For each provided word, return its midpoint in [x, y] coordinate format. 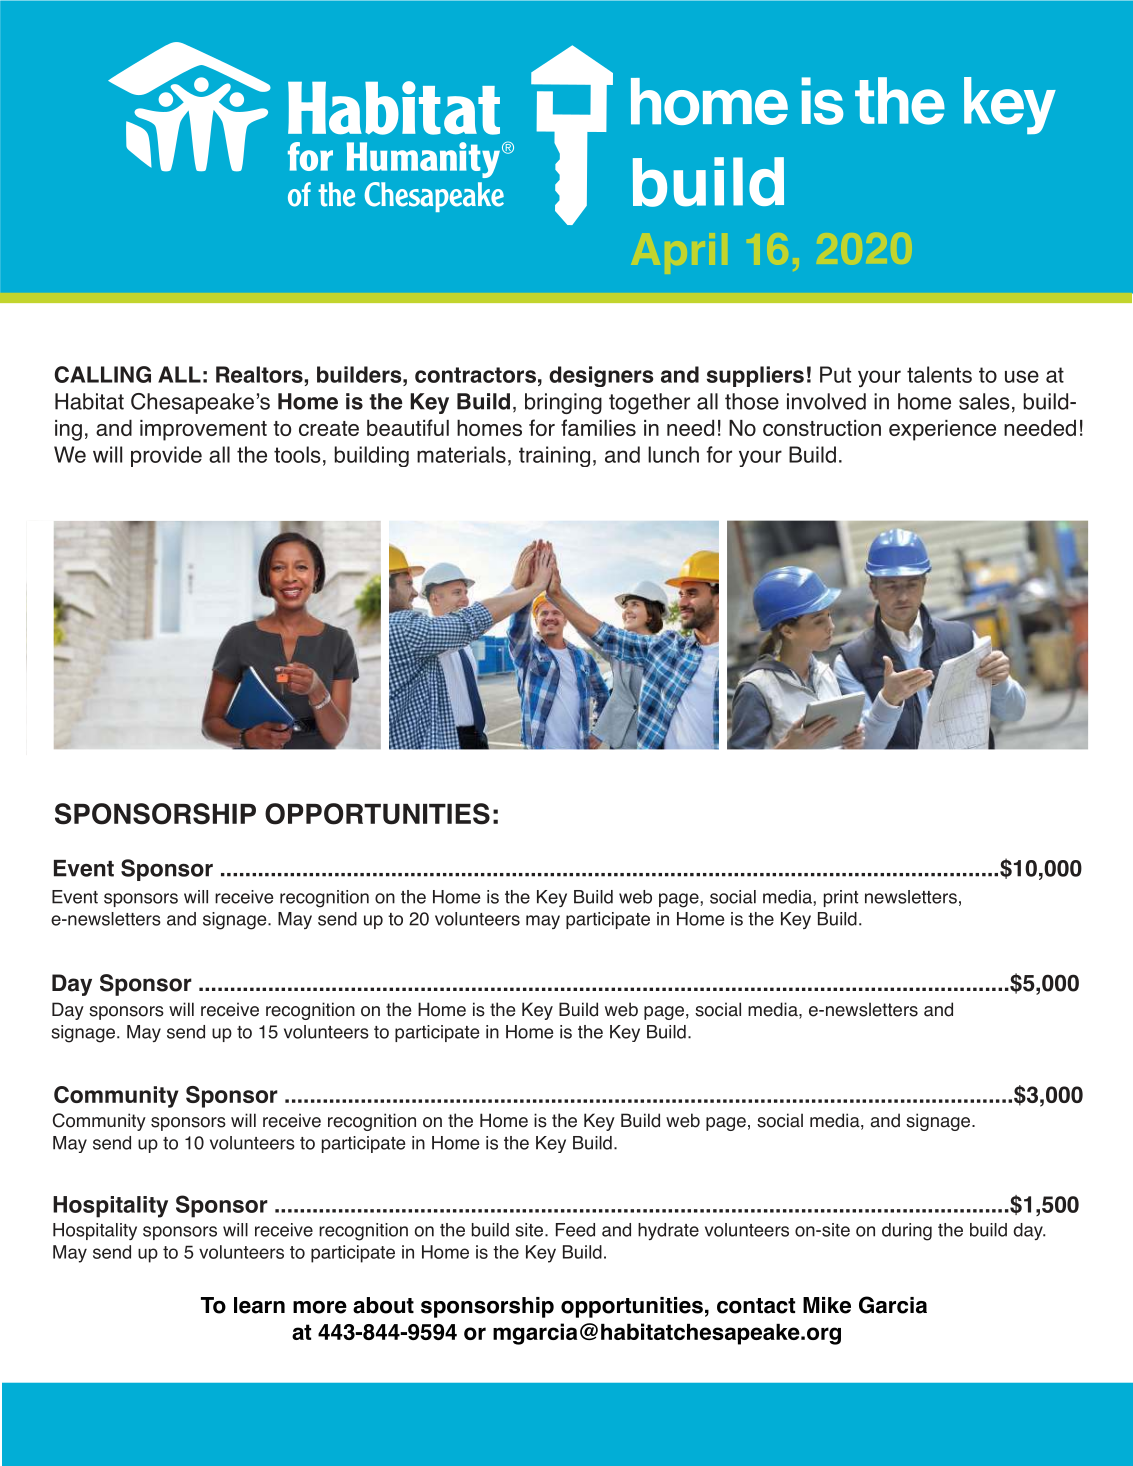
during [907, 1232]
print [841, 898]
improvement [203, 430]
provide [166, 456]
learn [259, 1305]
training [554, 456]
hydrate [668, 1231]
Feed [575, 1230]
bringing [563, 403]
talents [939, 374]
